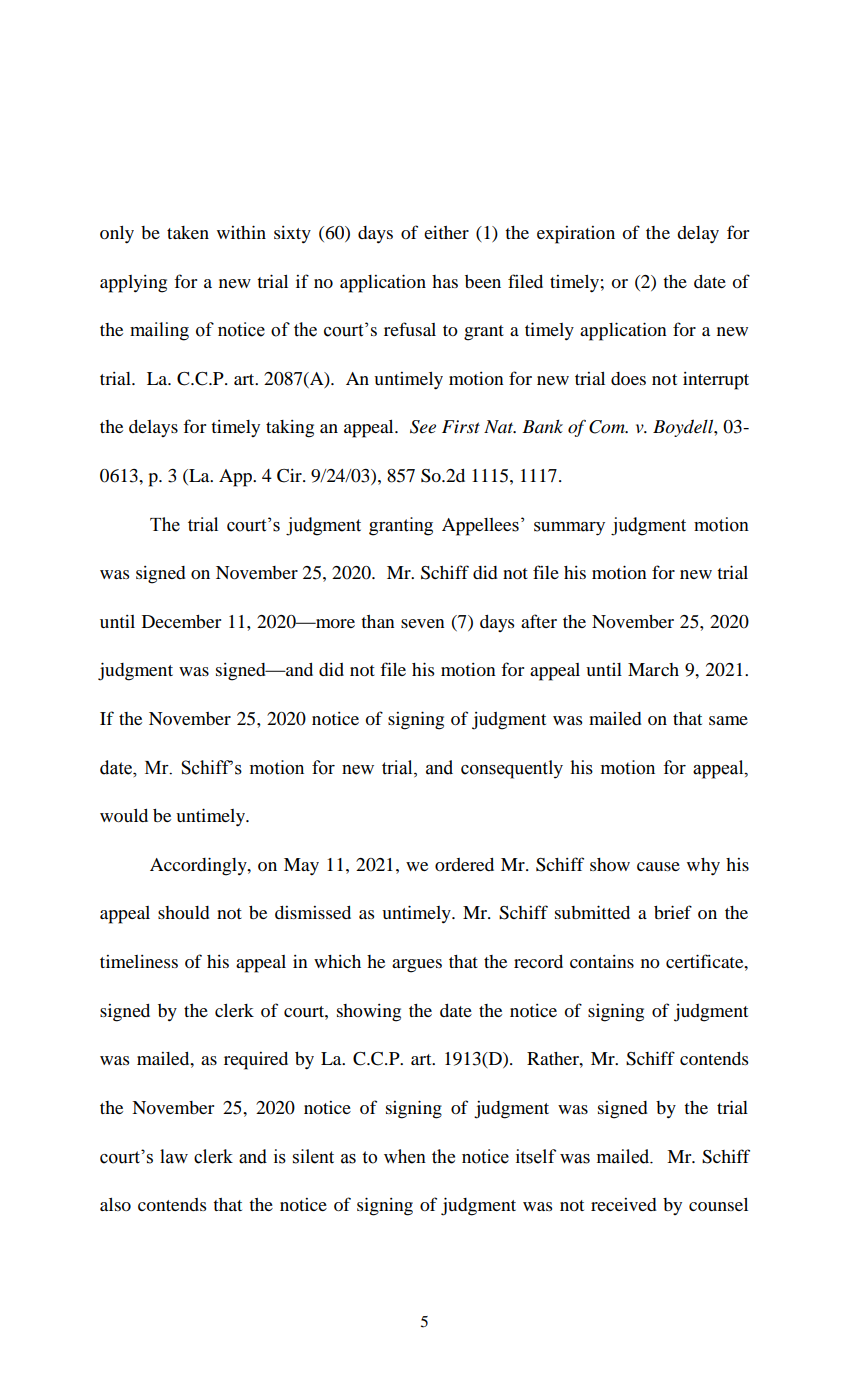 Image resolution: width=849 pixels, height=1400 pixels. Describe the element at coordinates (445, 281) in the screenshot. I see `has` at that location.
